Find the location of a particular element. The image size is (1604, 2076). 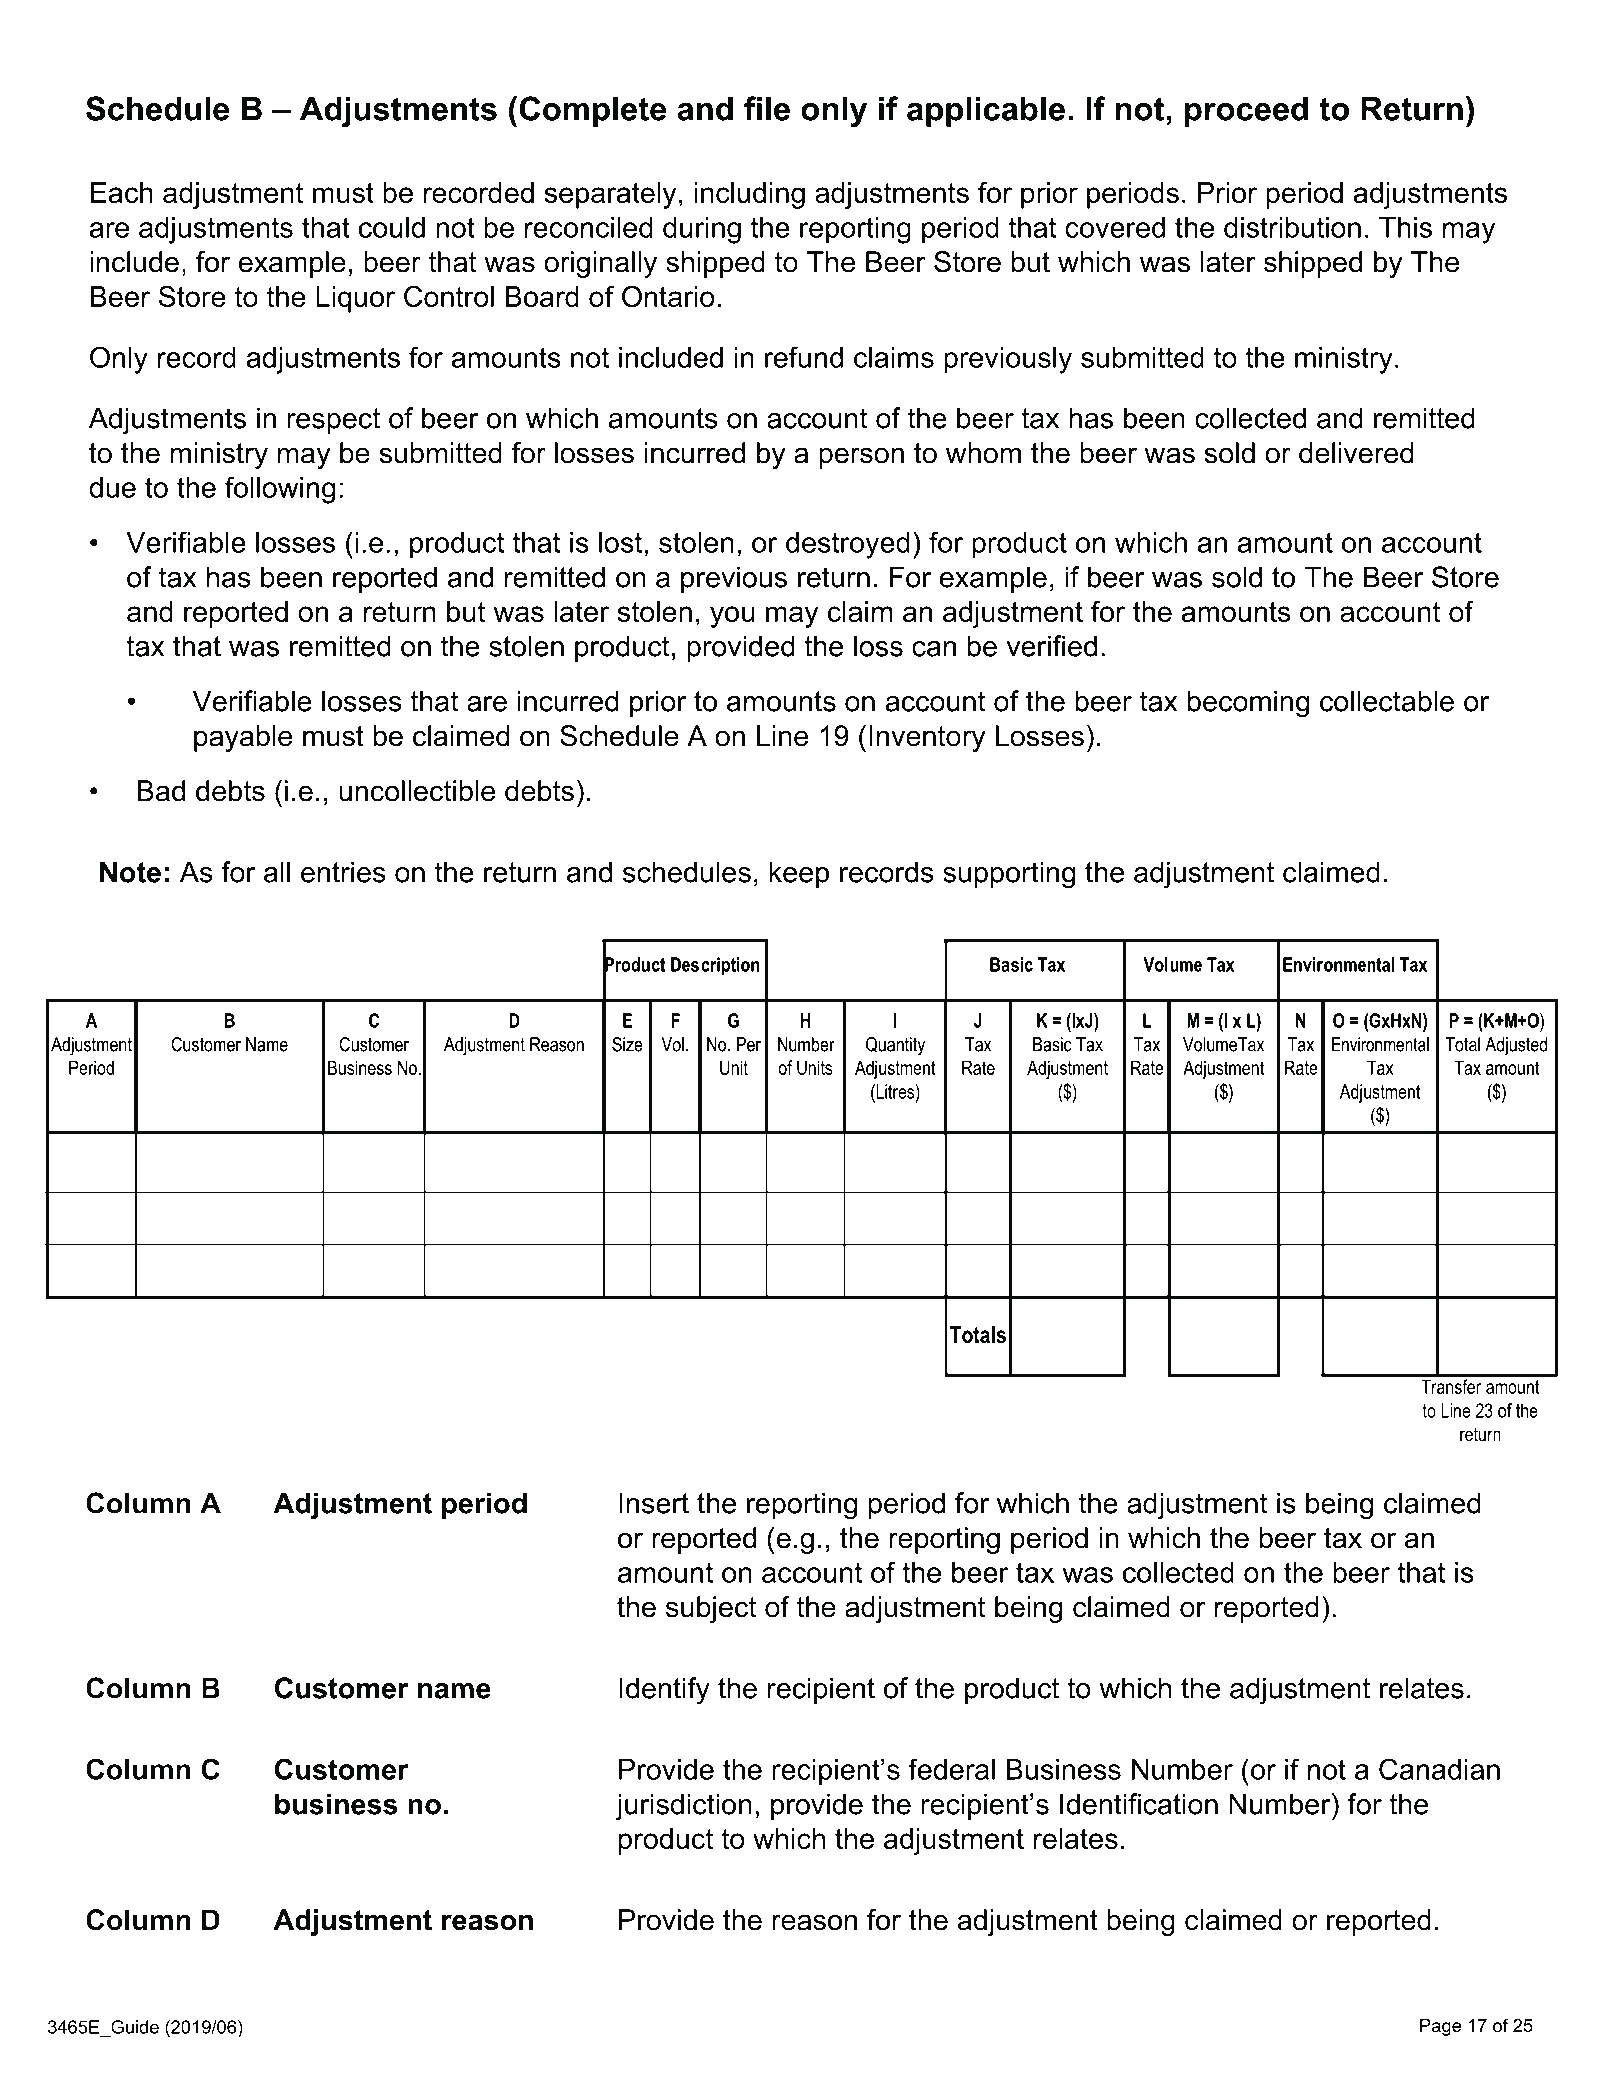

including is located at coordinates (749, 195).
